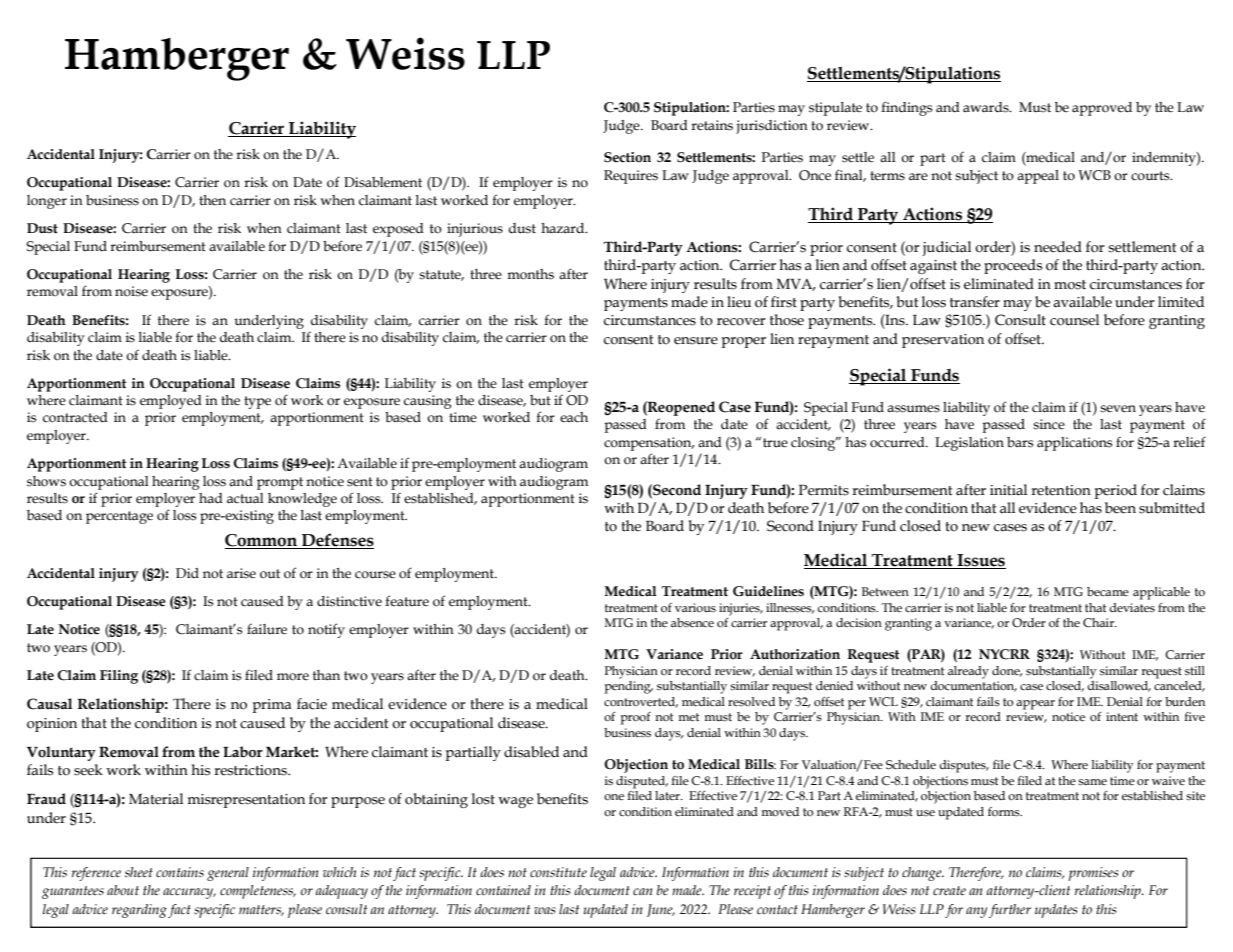  What do you see at coordinates (824, 490) in the screenshot?
I see `Permits` at bounding box center [824, 490].
